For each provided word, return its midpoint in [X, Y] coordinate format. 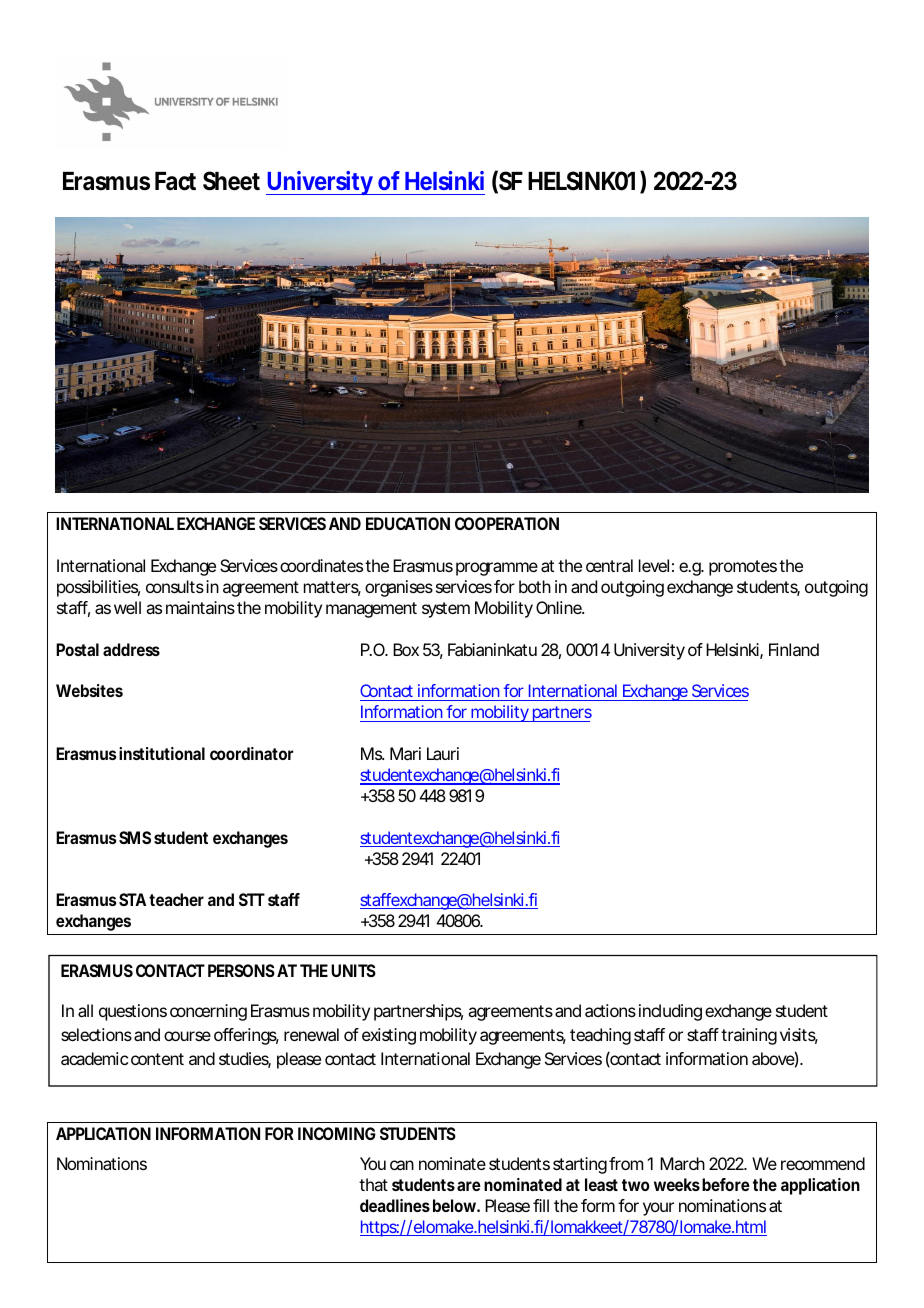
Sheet [231, 181]
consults [175, 586]
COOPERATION [507, 523]
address [131, 649]
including [670, 1012]
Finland [794, 649]
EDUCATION [408, 523]
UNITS [353, 970]
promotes [743, 568]
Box [406, 649]
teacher [176, 899]
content [157, 1059]
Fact [175, 181]
